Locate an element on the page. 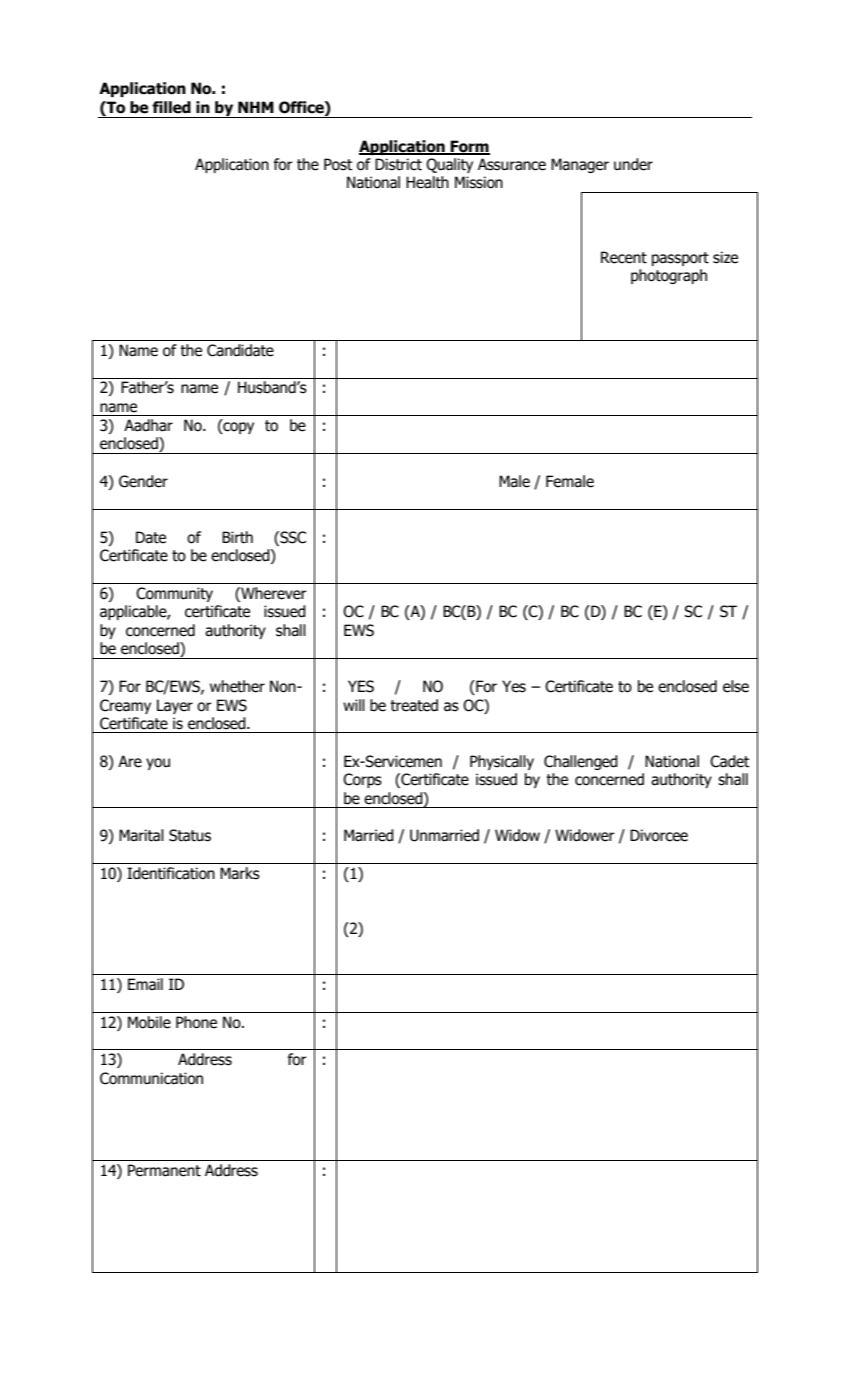  Permanent is located at coordinates (164, 1170).
